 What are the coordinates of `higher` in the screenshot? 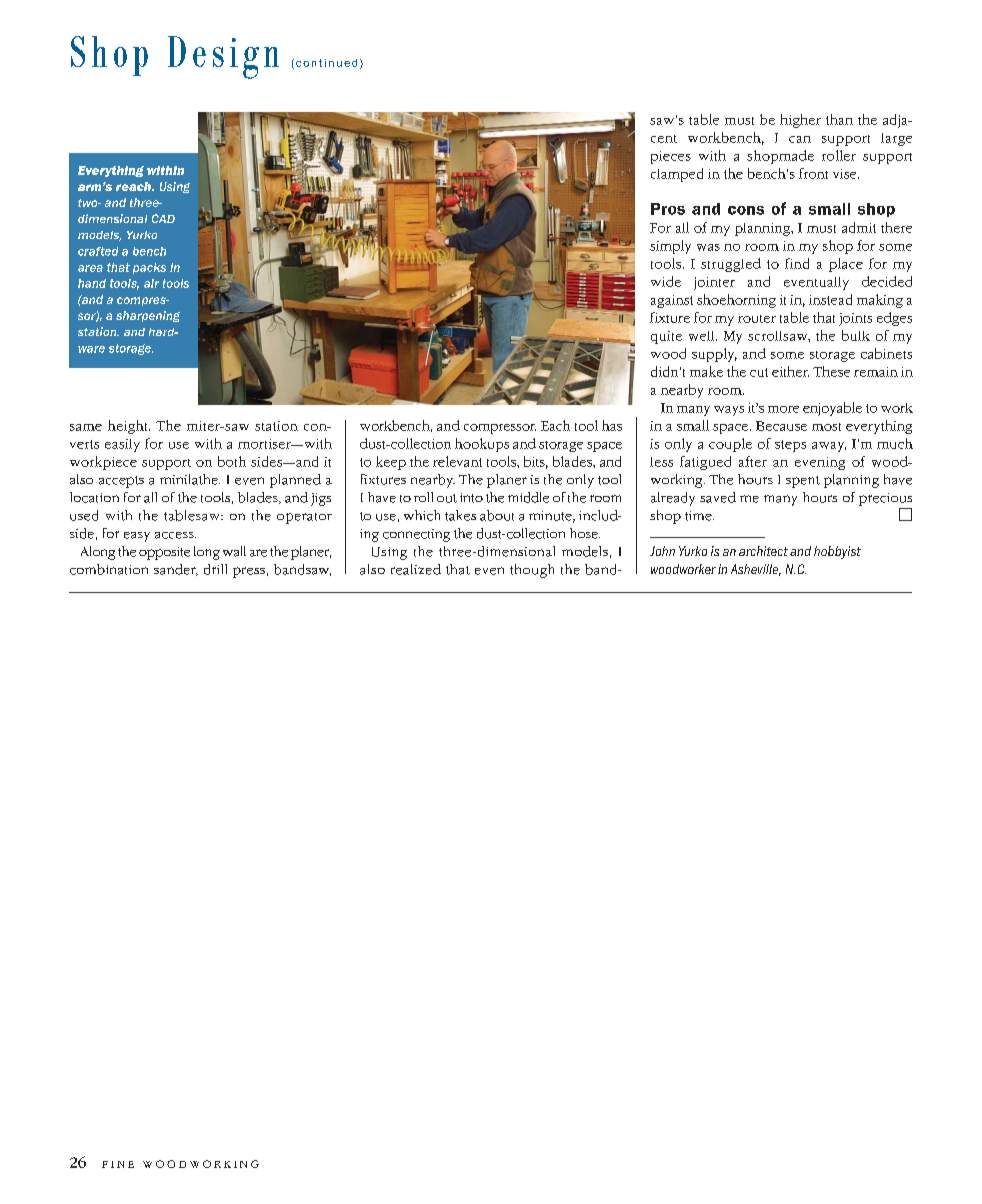 It's located at (800, 121).
